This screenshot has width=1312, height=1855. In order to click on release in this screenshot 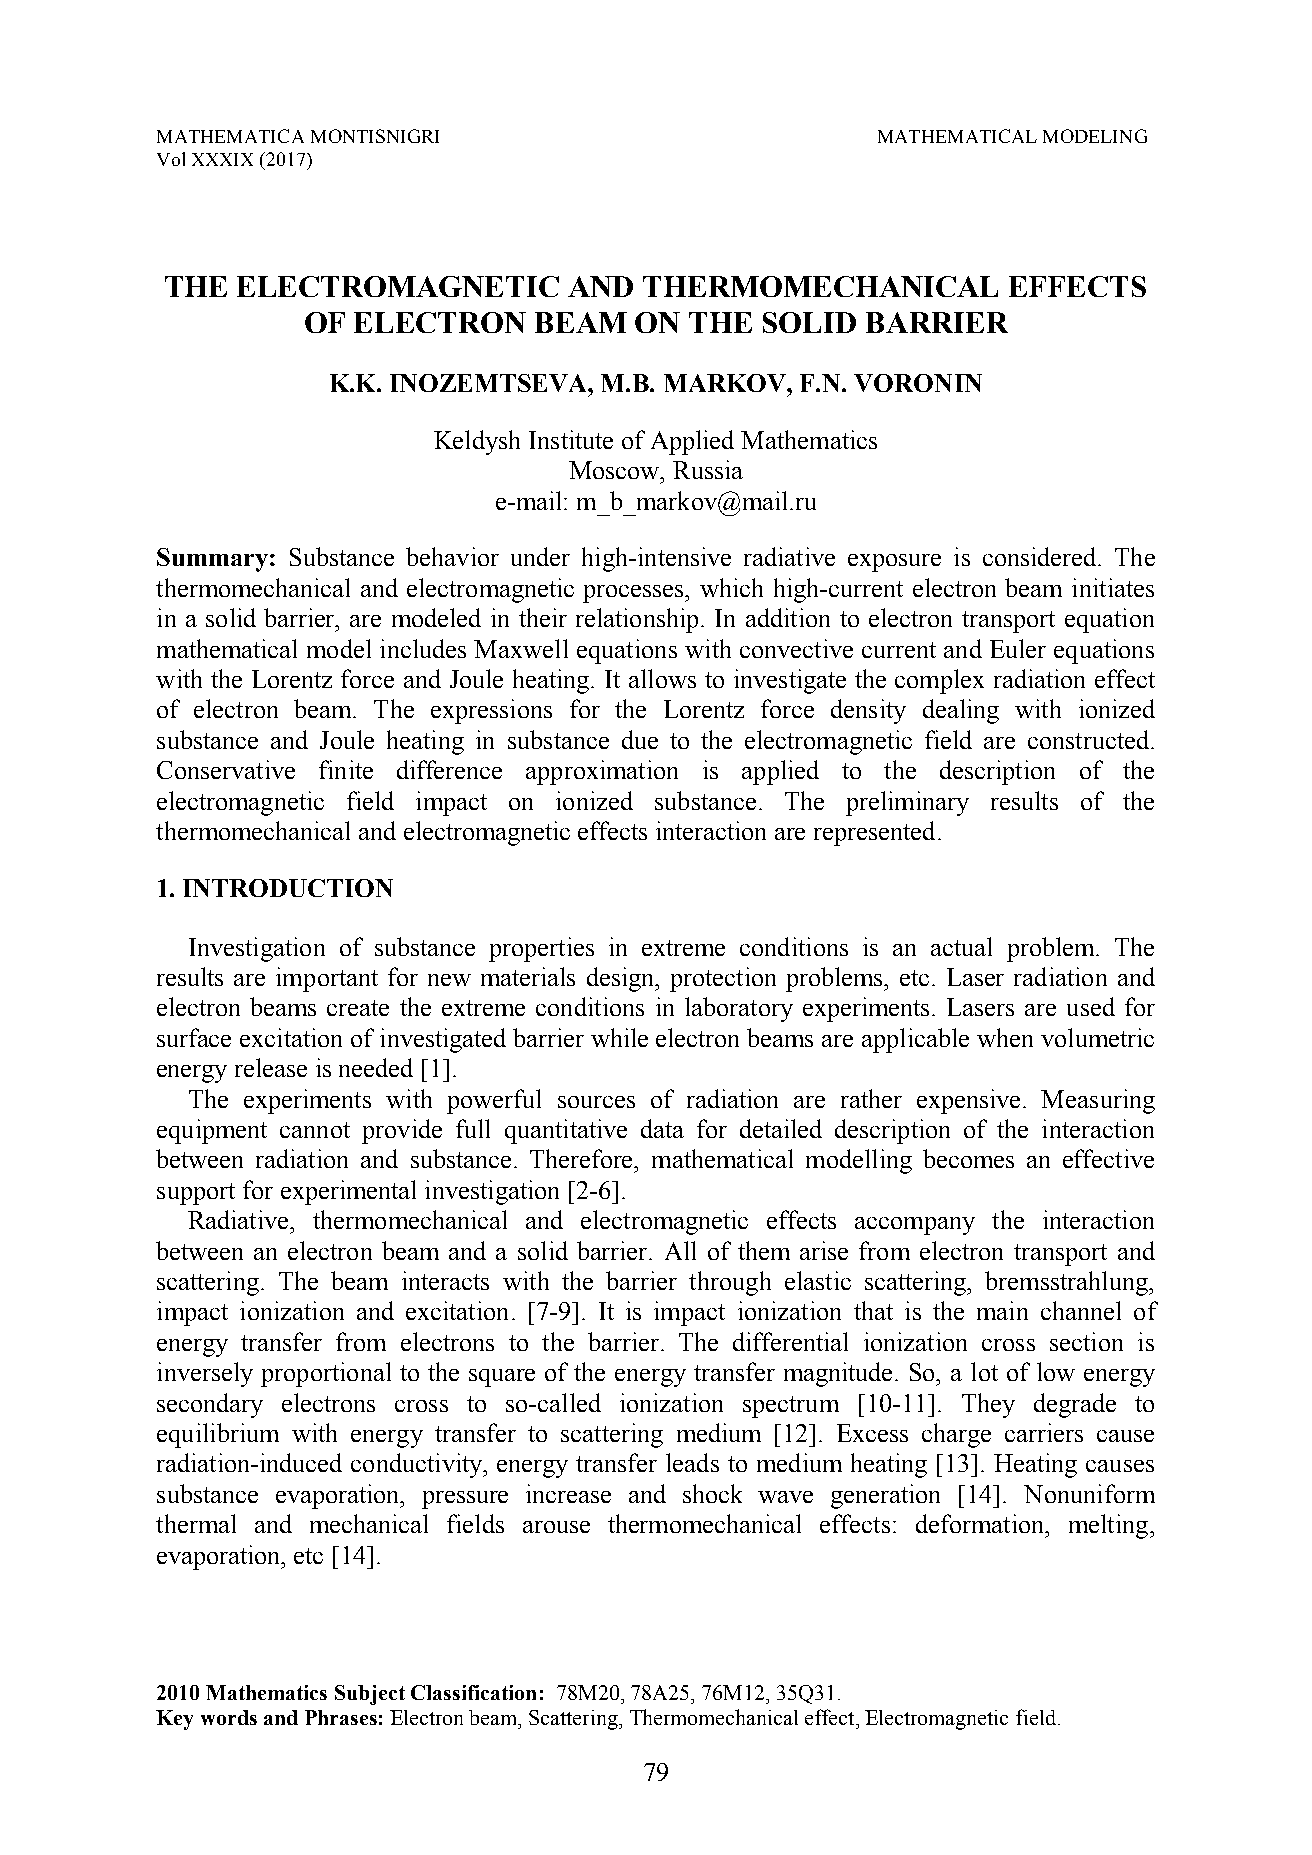, I will do `click(271, 1067)`.
